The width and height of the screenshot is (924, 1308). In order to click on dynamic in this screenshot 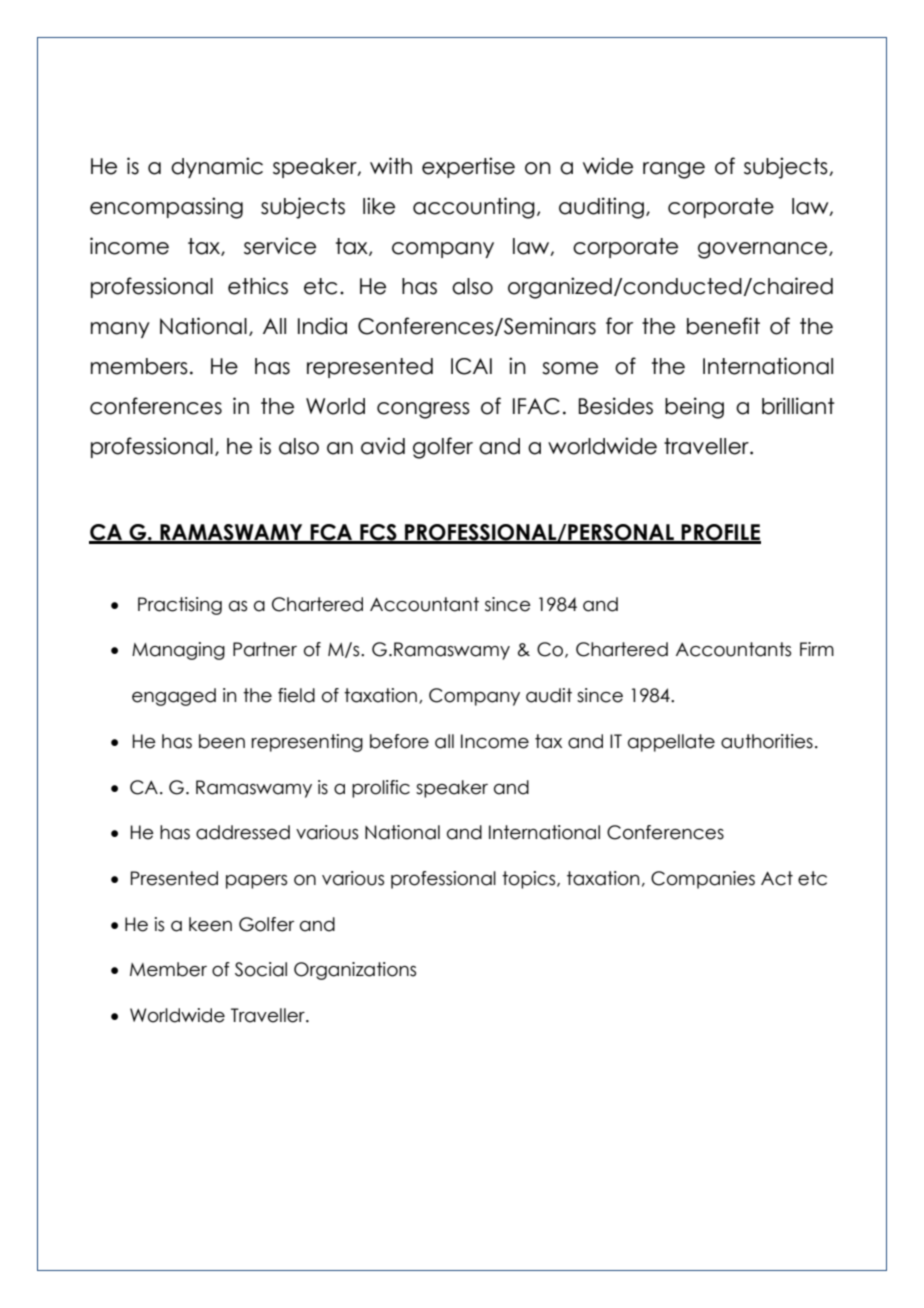, I will do `click(217, 167)`.
